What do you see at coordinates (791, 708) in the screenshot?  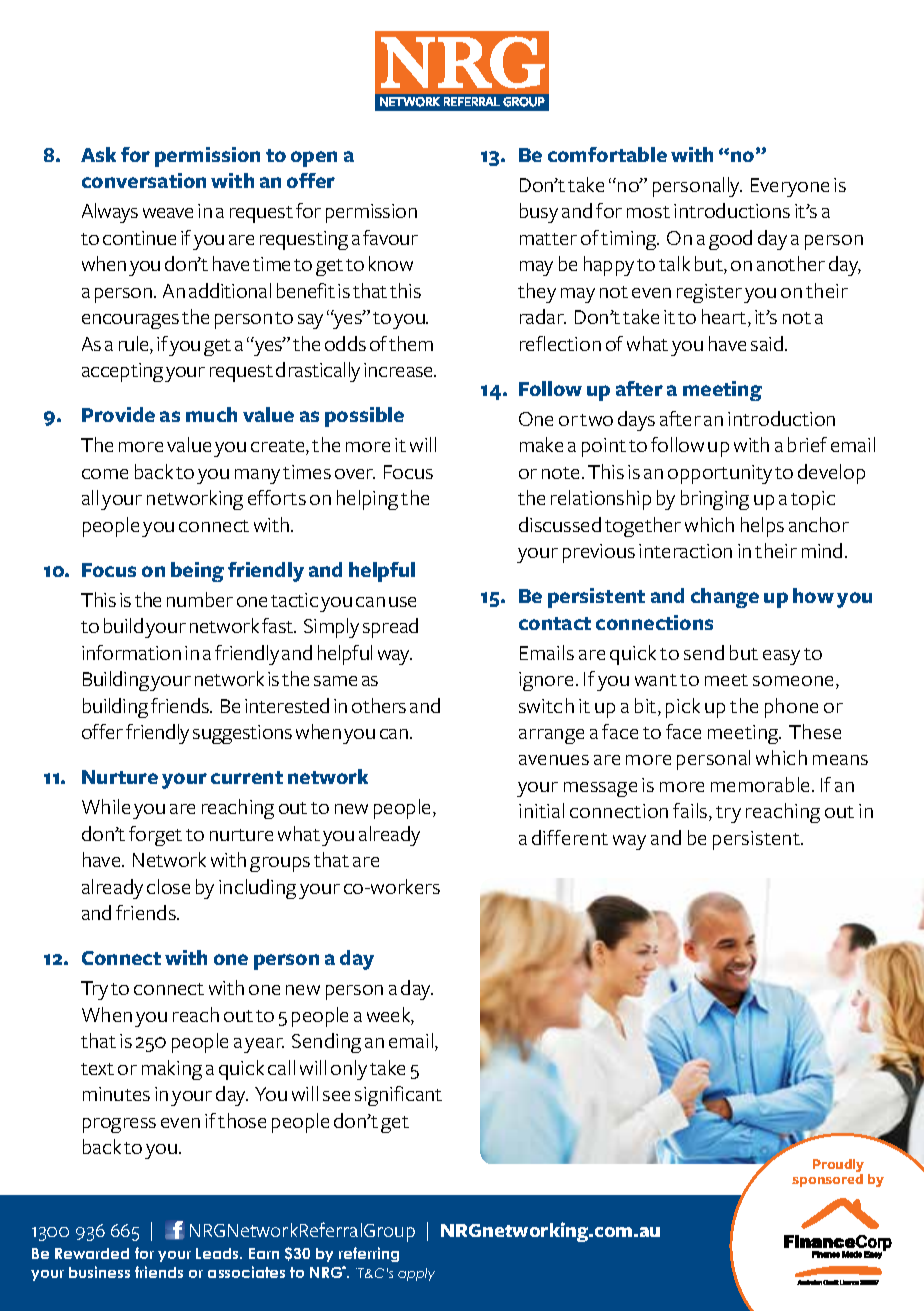 I see `phone` at bounding box center [791, 708].
